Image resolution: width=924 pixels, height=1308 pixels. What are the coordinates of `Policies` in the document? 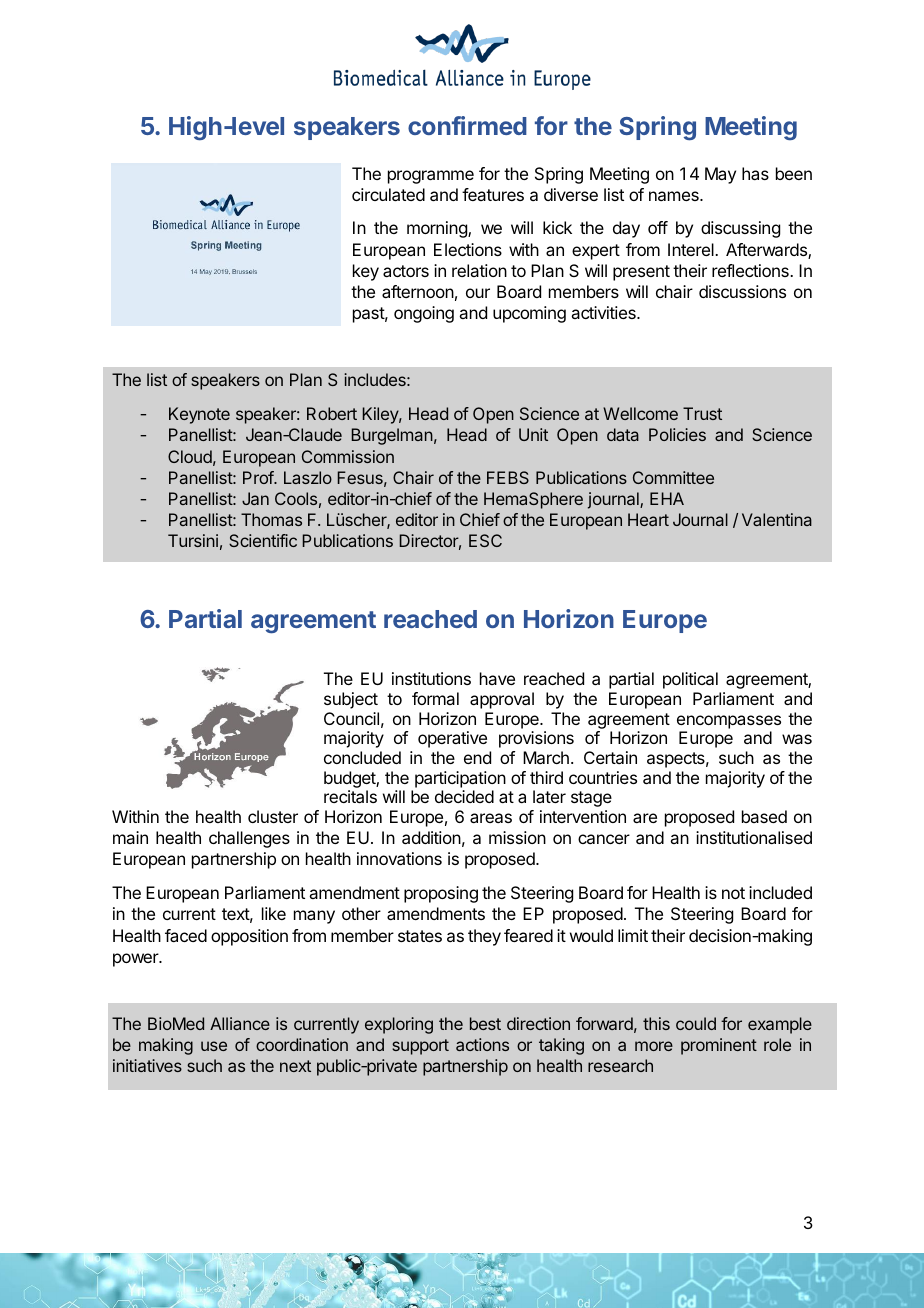 It's located at (677, 434).
